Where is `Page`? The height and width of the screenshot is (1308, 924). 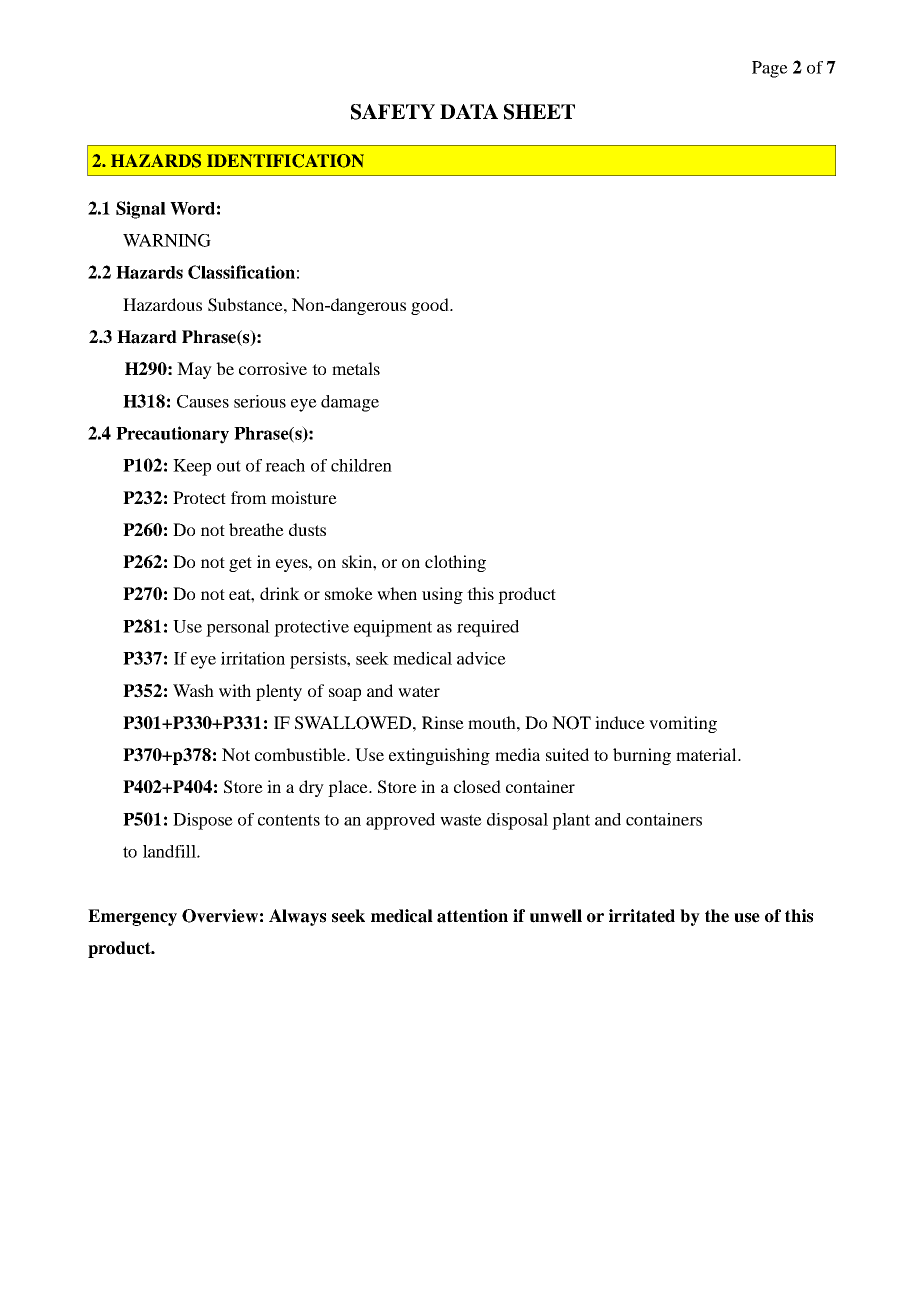 Page is located at coordinates (770, 69).
